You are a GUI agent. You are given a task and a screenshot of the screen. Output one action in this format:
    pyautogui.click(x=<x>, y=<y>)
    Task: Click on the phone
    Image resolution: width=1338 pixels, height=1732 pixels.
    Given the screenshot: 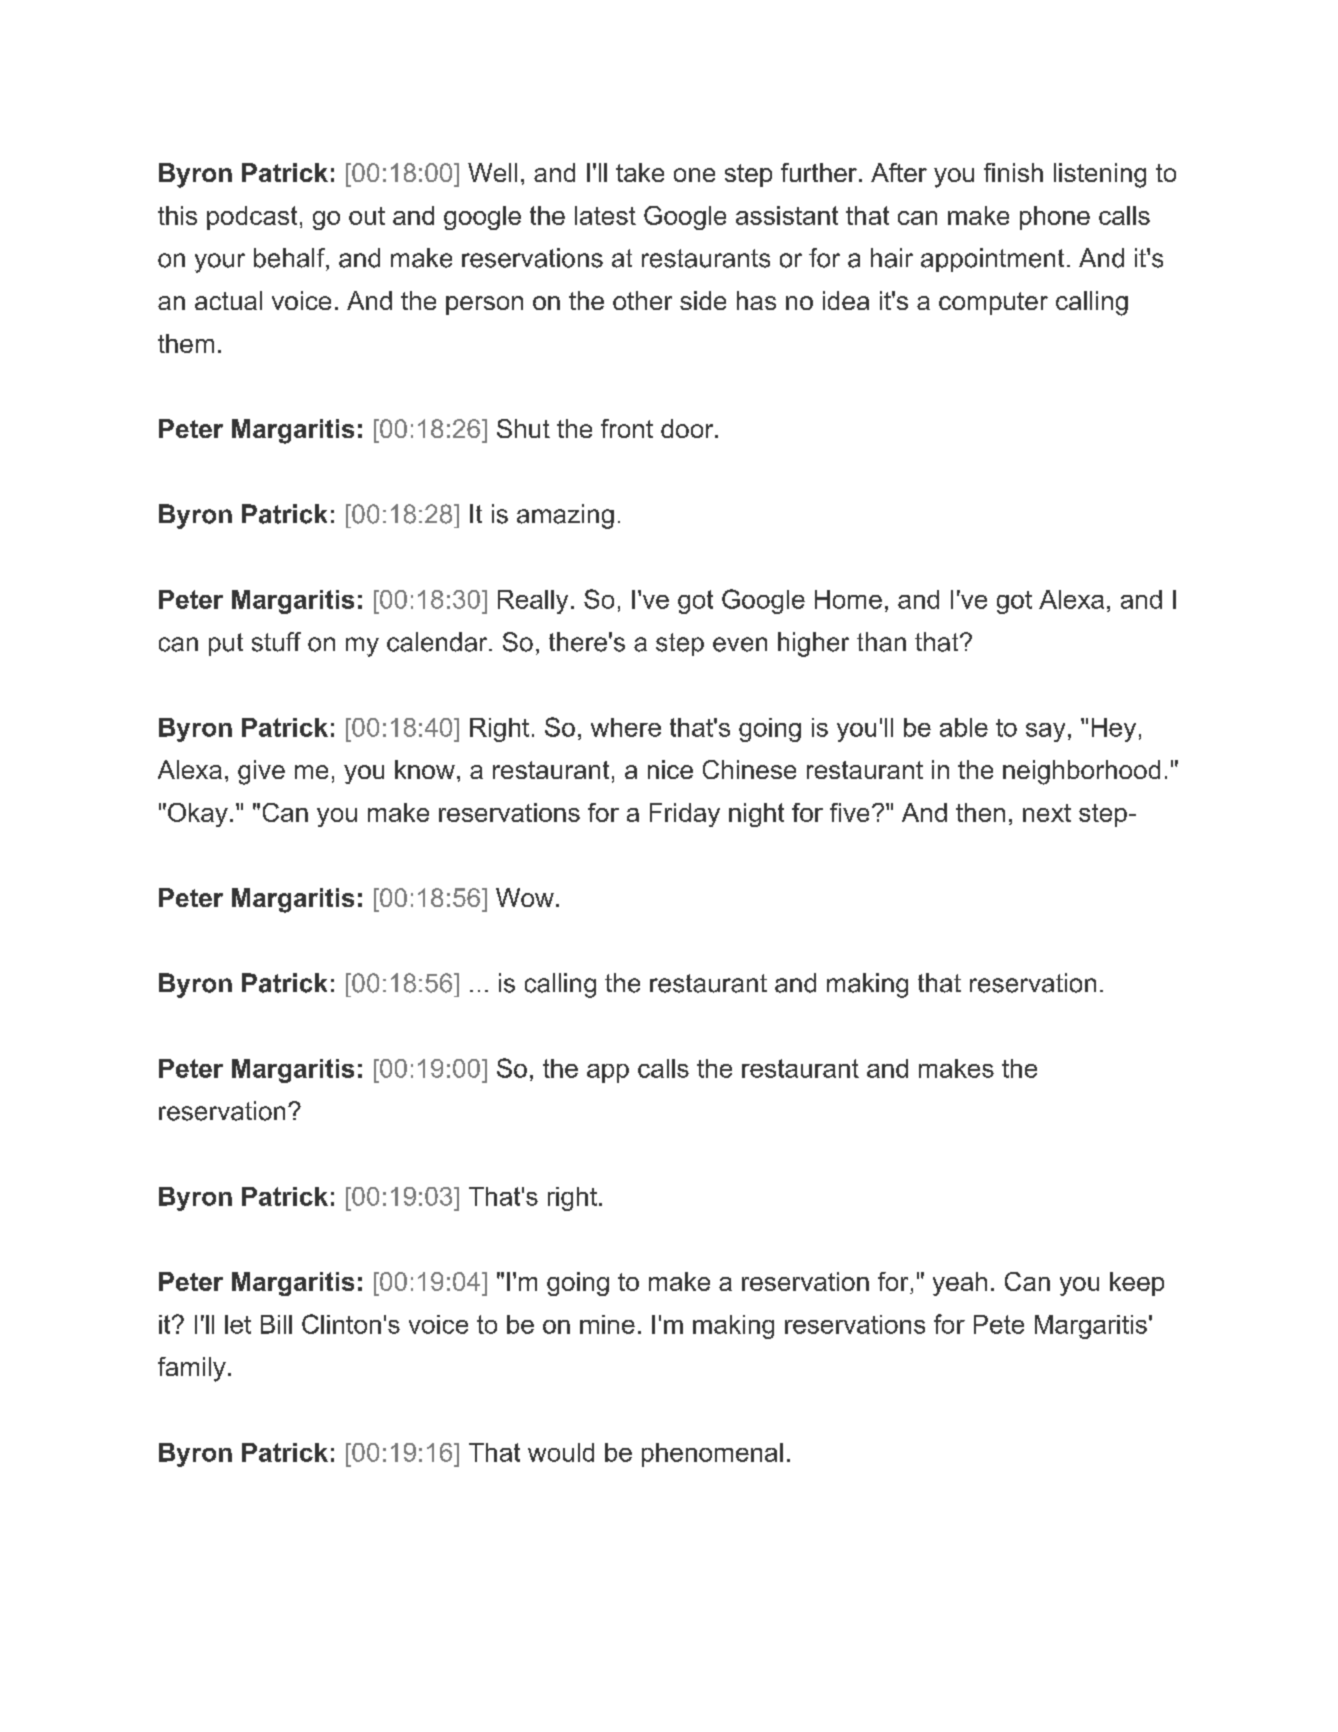 What is the action you would take?
    pyautogui.click(x=1055, y=218)
